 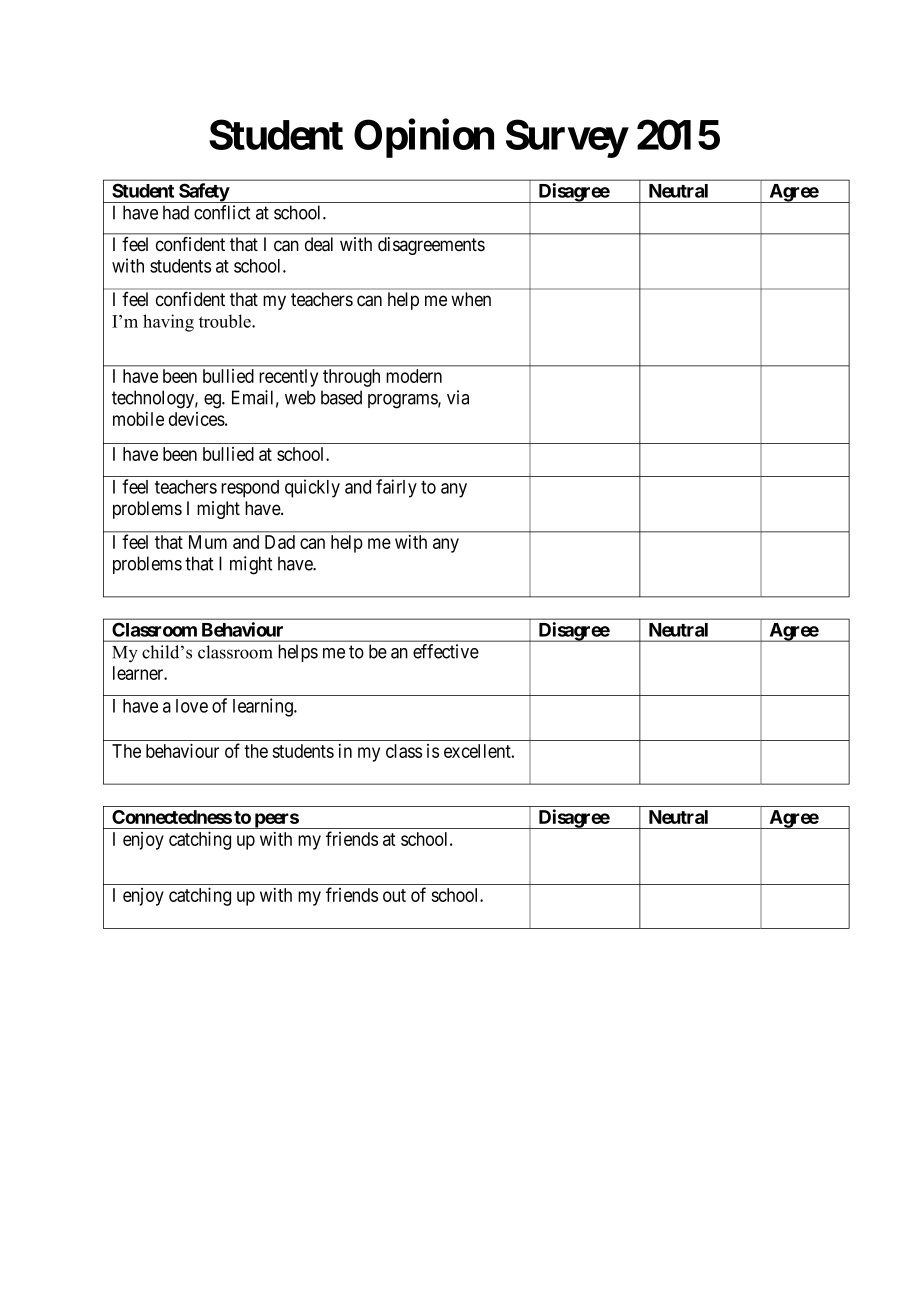 What do you see at coordinates (192, 706) in the page?
I see `love` at bounding box center [192, 706].
